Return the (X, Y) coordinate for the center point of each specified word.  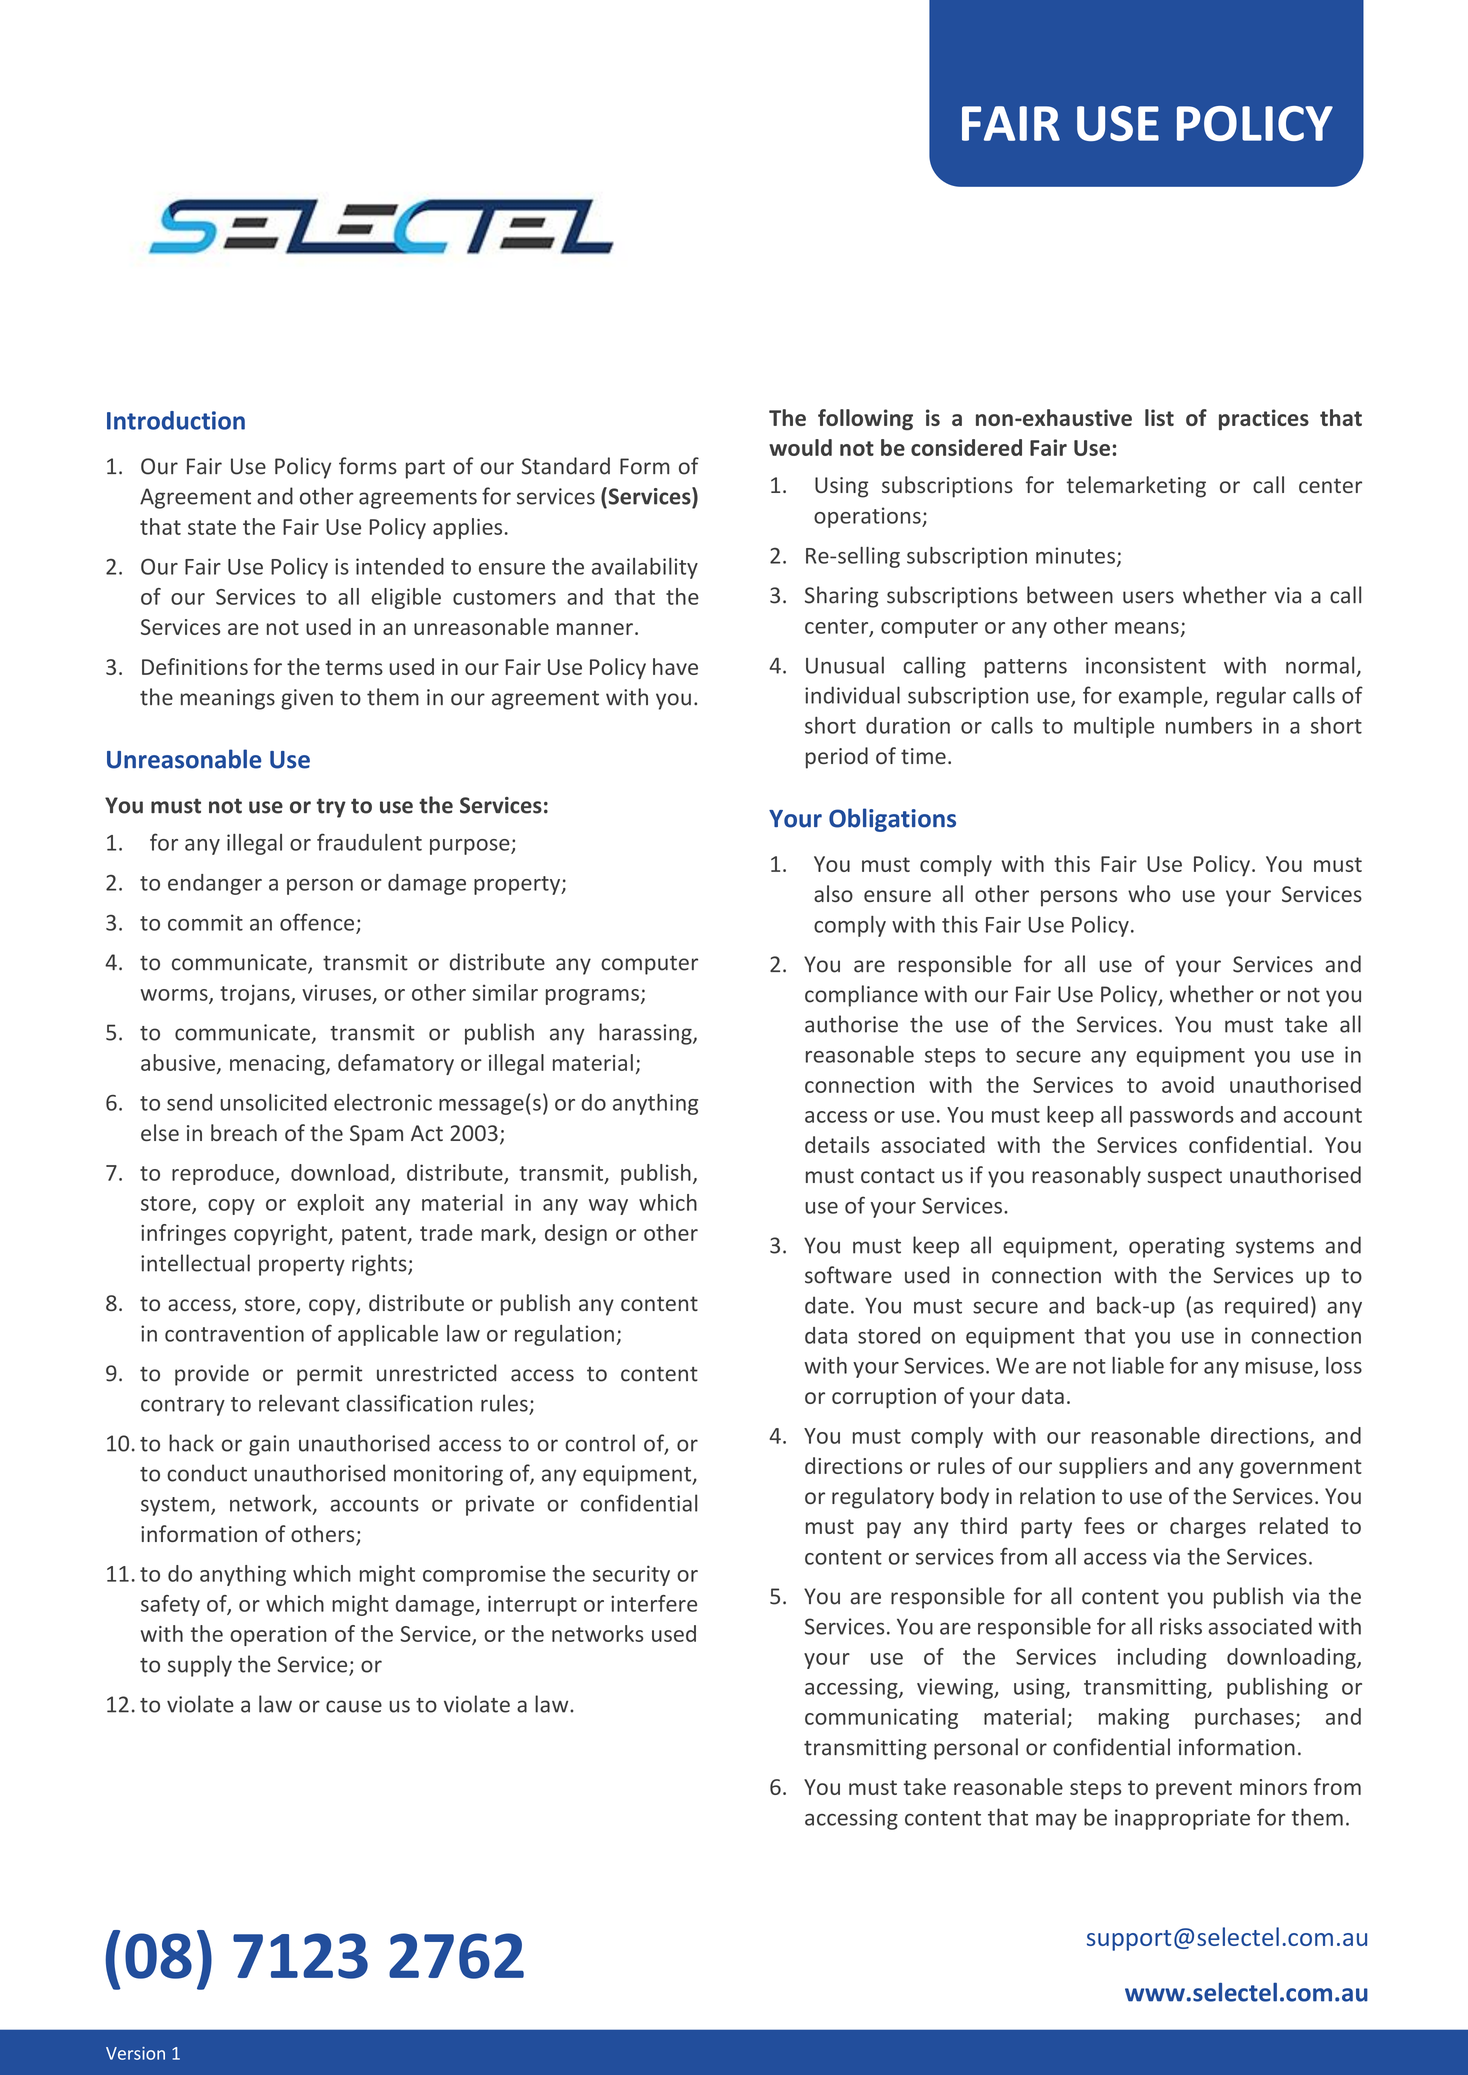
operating (1177, 1247)
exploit (330, 1204)
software (848, 1275)
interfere (654, 1603)
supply (200, 1666)
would (800, 447)
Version (135, 2053)
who (1149, 893)
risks (1181, 1626)
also (833, 893)
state (212, 527)
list (1159, 417)
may (1056, 1821)
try (331, 808)
